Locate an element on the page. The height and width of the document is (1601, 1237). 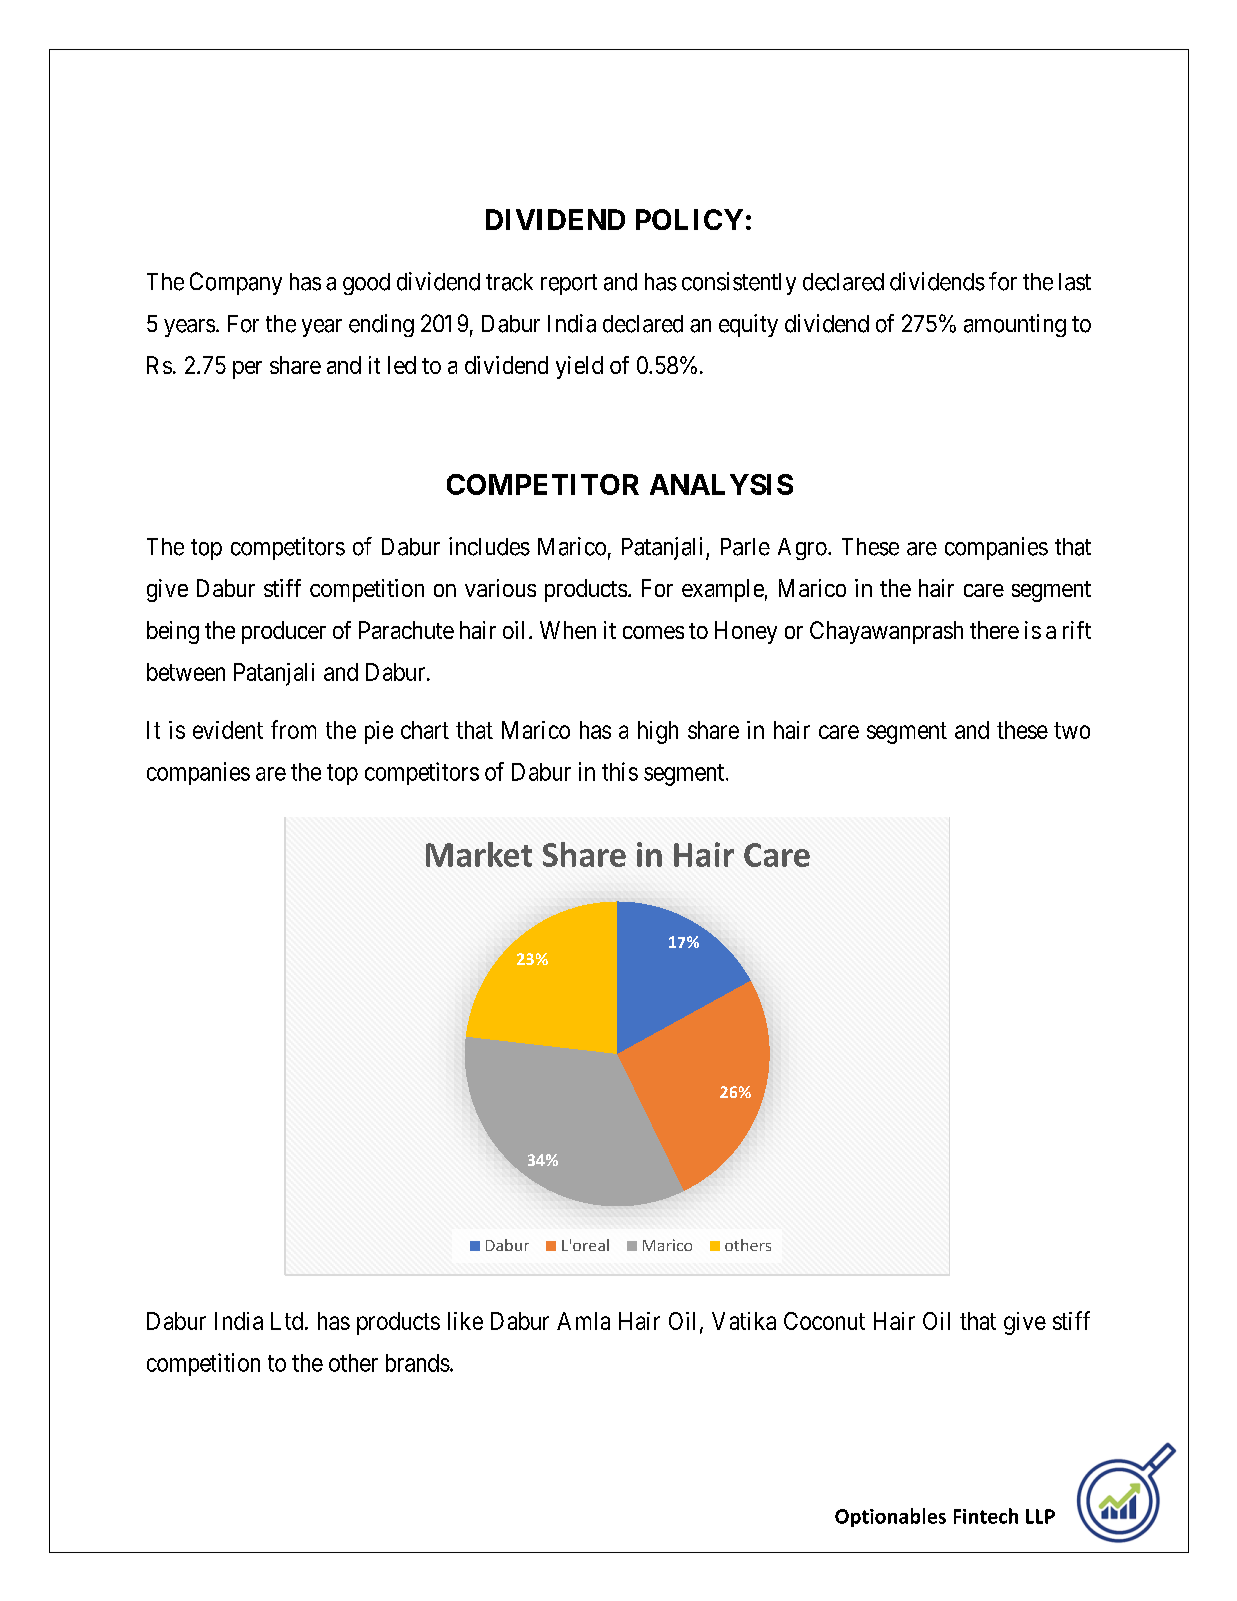
Fintech is located at coordinates (986, 1516).
